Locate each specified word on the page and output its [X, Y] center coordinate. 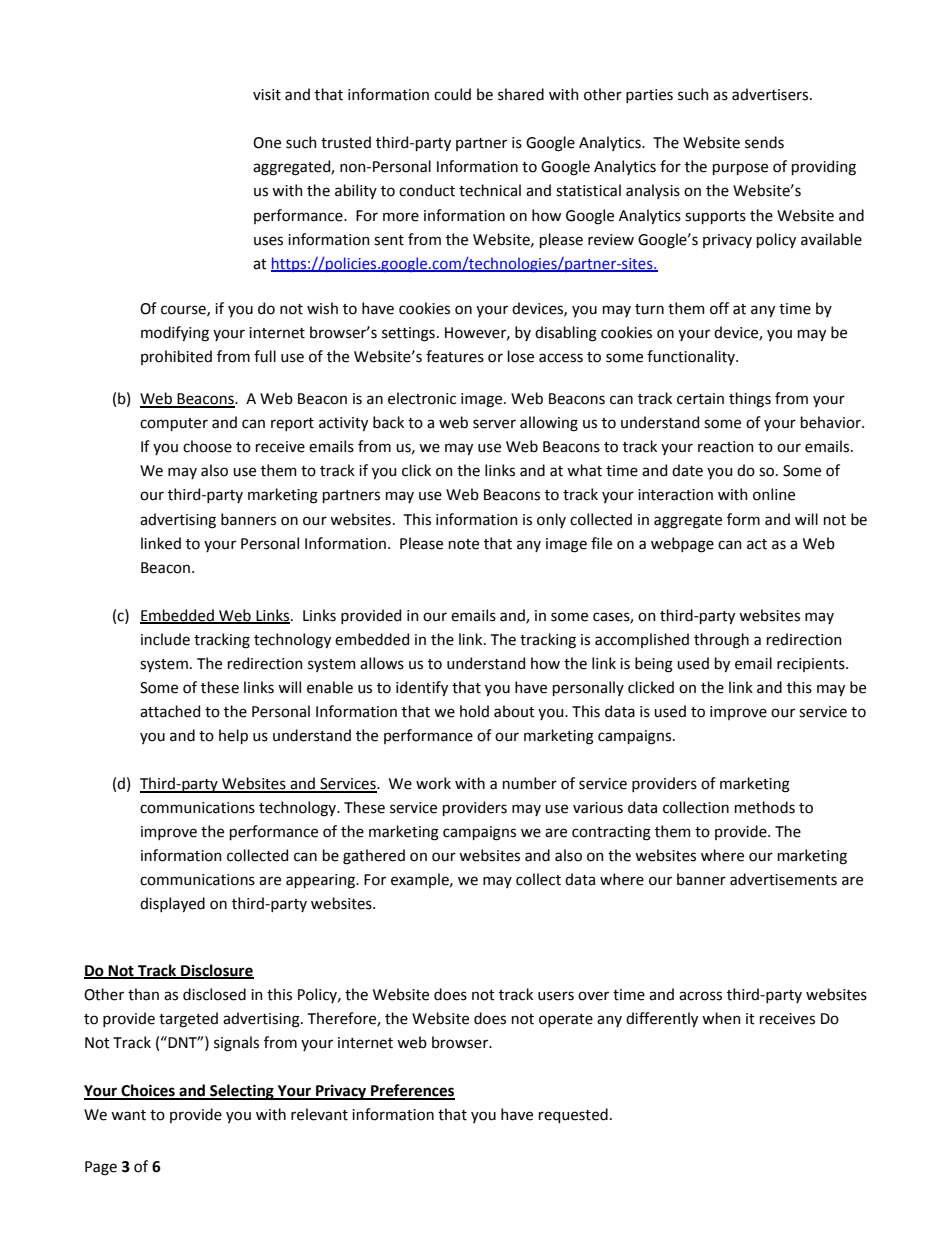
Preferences [412, 1091]
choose [207, 446]
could [452, 94]
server [494, 424]
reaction [726, 447]
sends [764, 142]
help [233, 736]
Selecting [242, 1092]
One [267, 143]
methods [765, 807]
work [433, 783]
